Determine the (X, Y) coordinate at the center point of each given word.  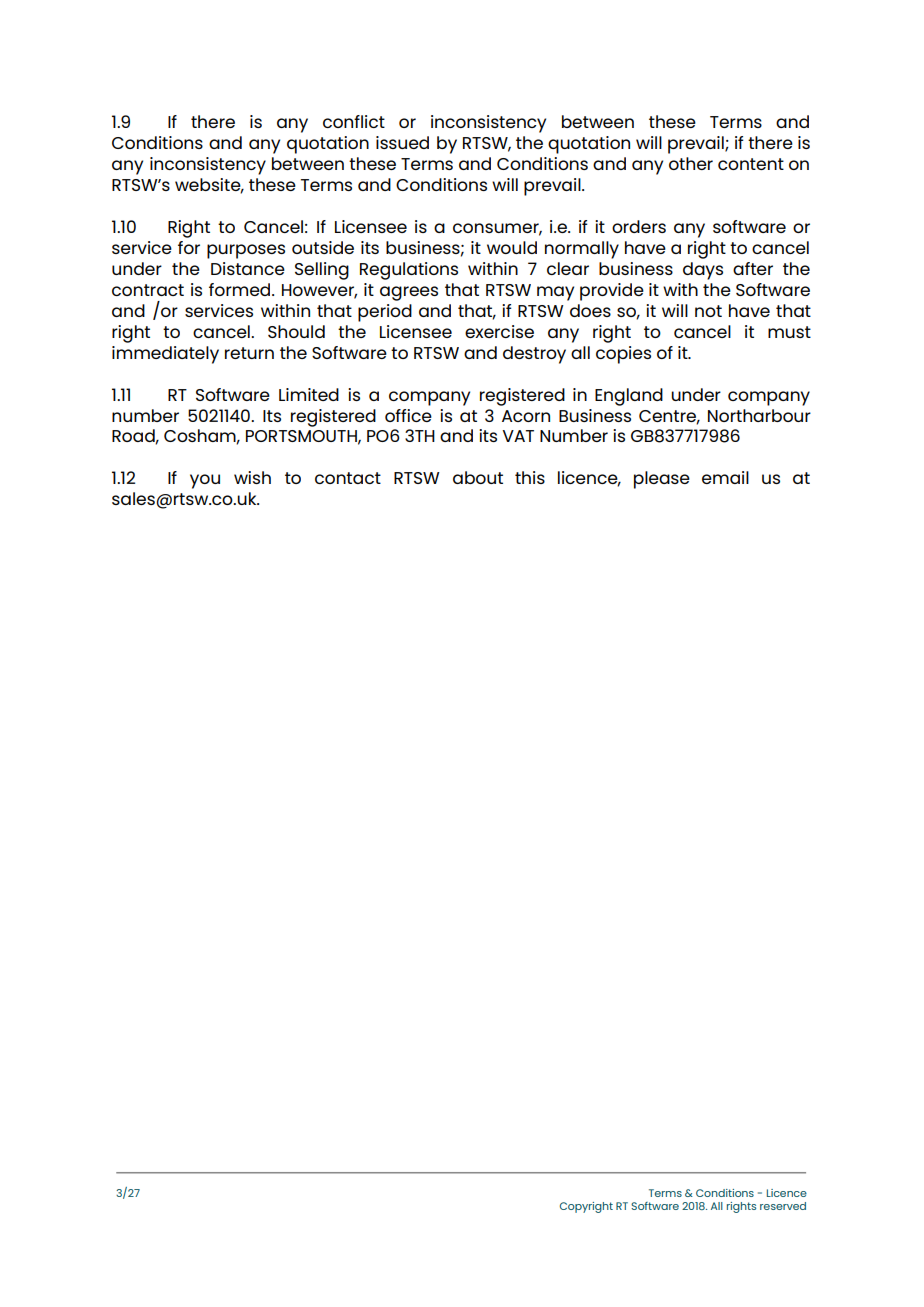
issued (402, 142)
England (629, 397)
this (530, 477)
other (691, 163)
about (478, 477)
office (408, 415)
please (662, 480)
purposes (246, 251)
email (725, 477)
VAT (518, 436)
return (249, 353)
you (205, 481)
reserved (783, 1206)
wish (252, 477)
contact (348, 478)
